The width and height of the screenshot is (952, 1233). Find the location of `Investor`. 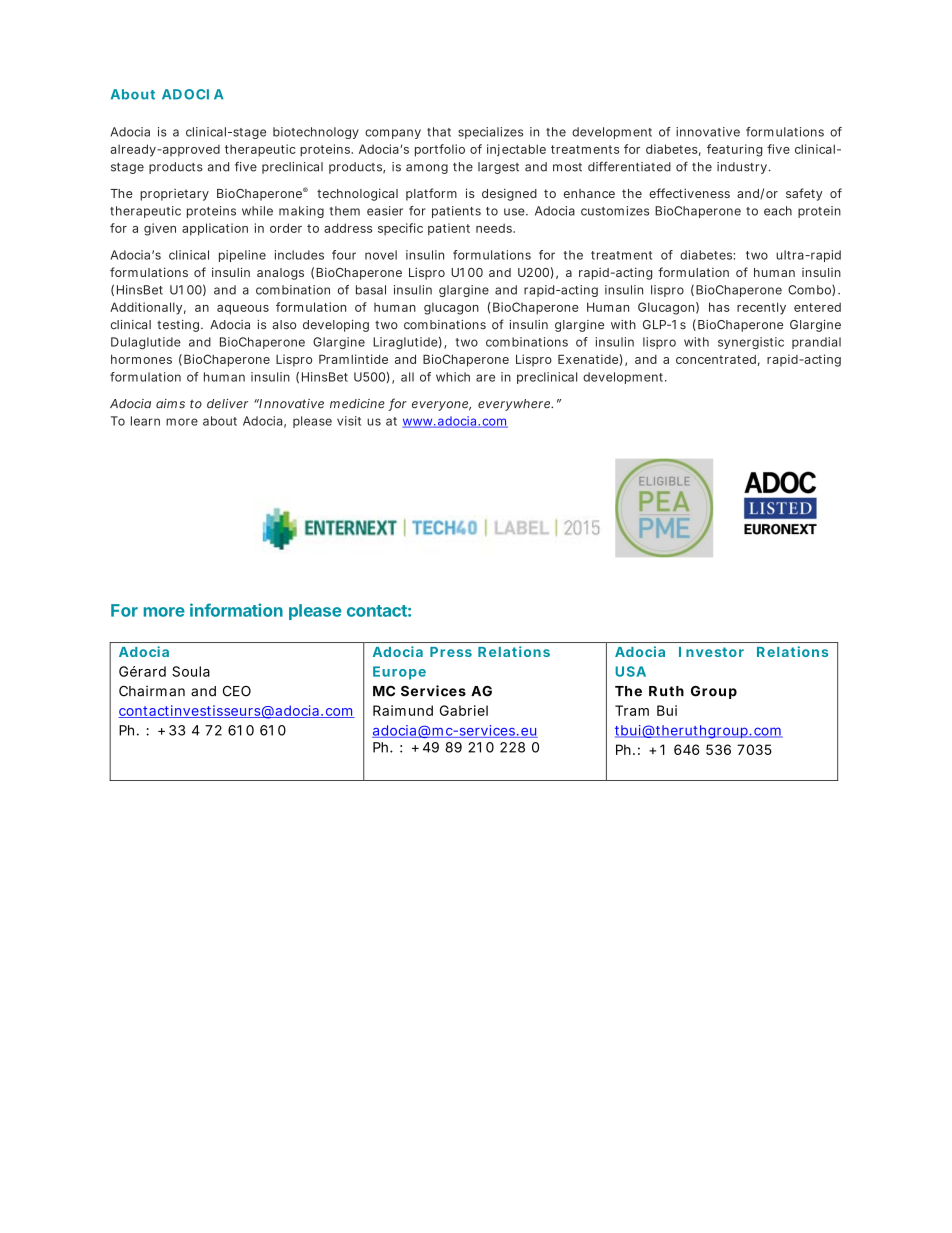

Investor is located at coordinates (711, 652).
